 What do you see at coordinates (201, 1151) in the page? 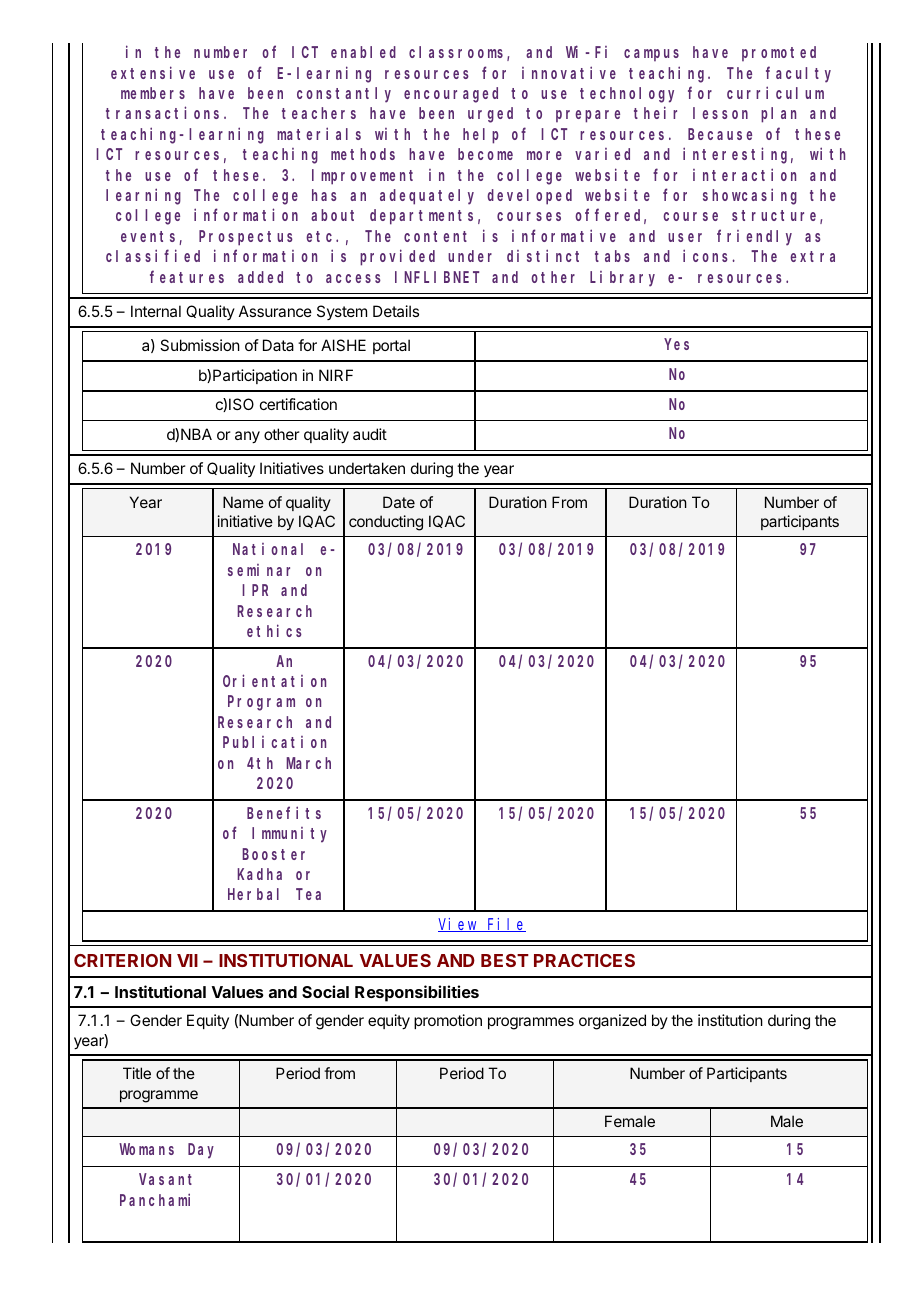
I see `Day` at bounding box center [201, 1151].
